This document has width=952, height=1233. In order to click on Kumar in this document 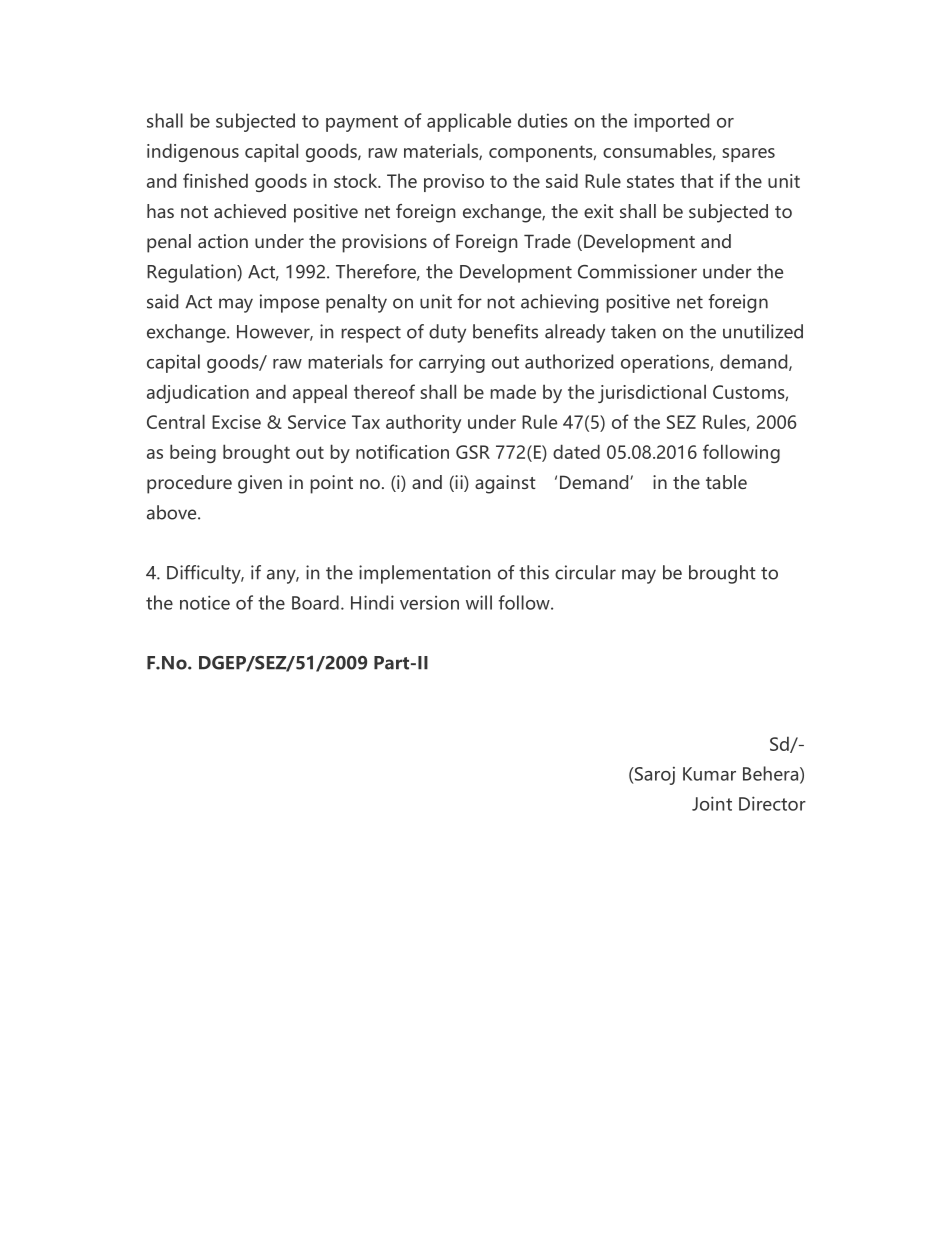, I will do `click(709, 774)`.
